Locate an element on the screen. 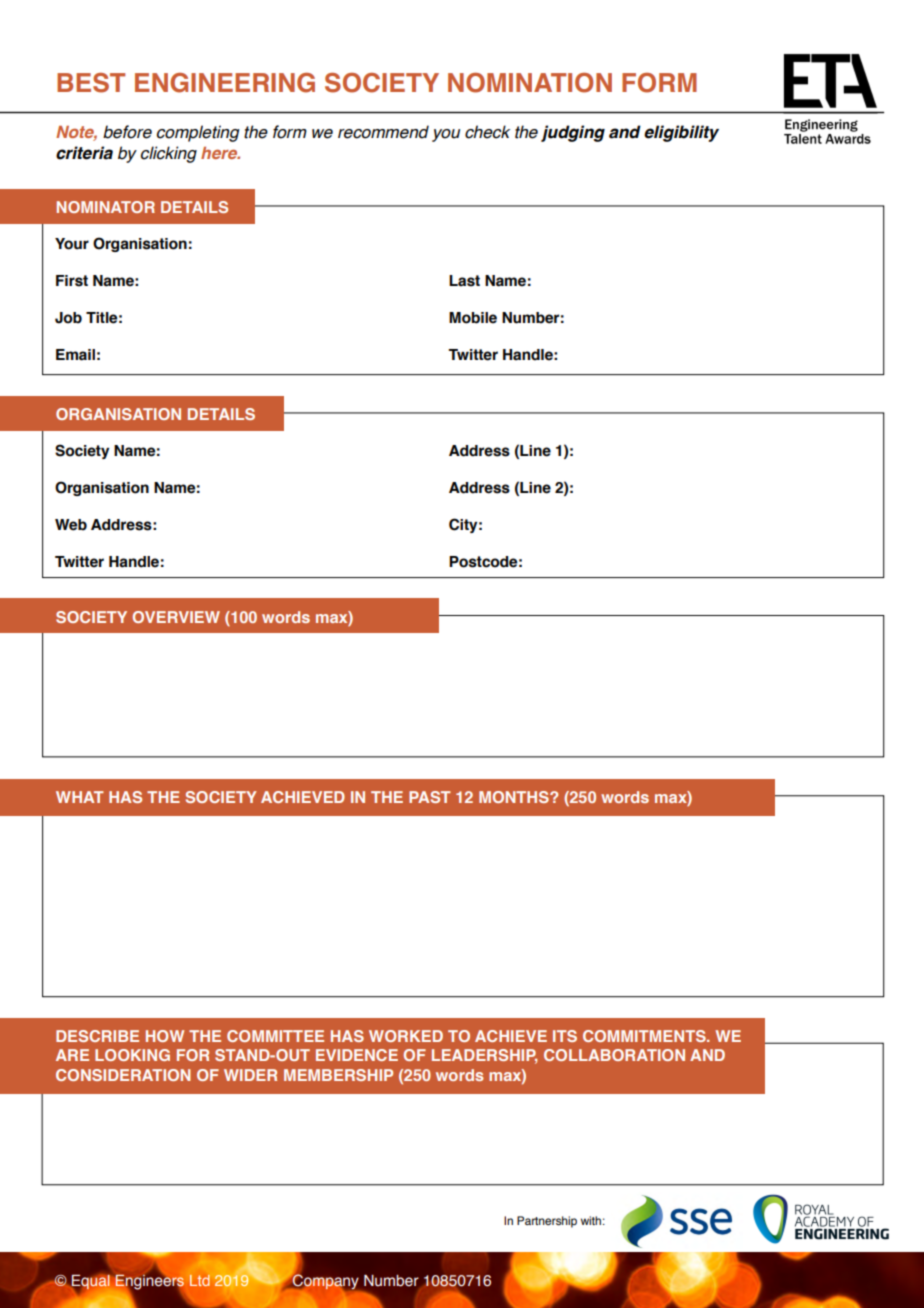 Image resolution: width=924 pixels, height=1308 pixels. Ltd is located at coordinates (200, 1280).
